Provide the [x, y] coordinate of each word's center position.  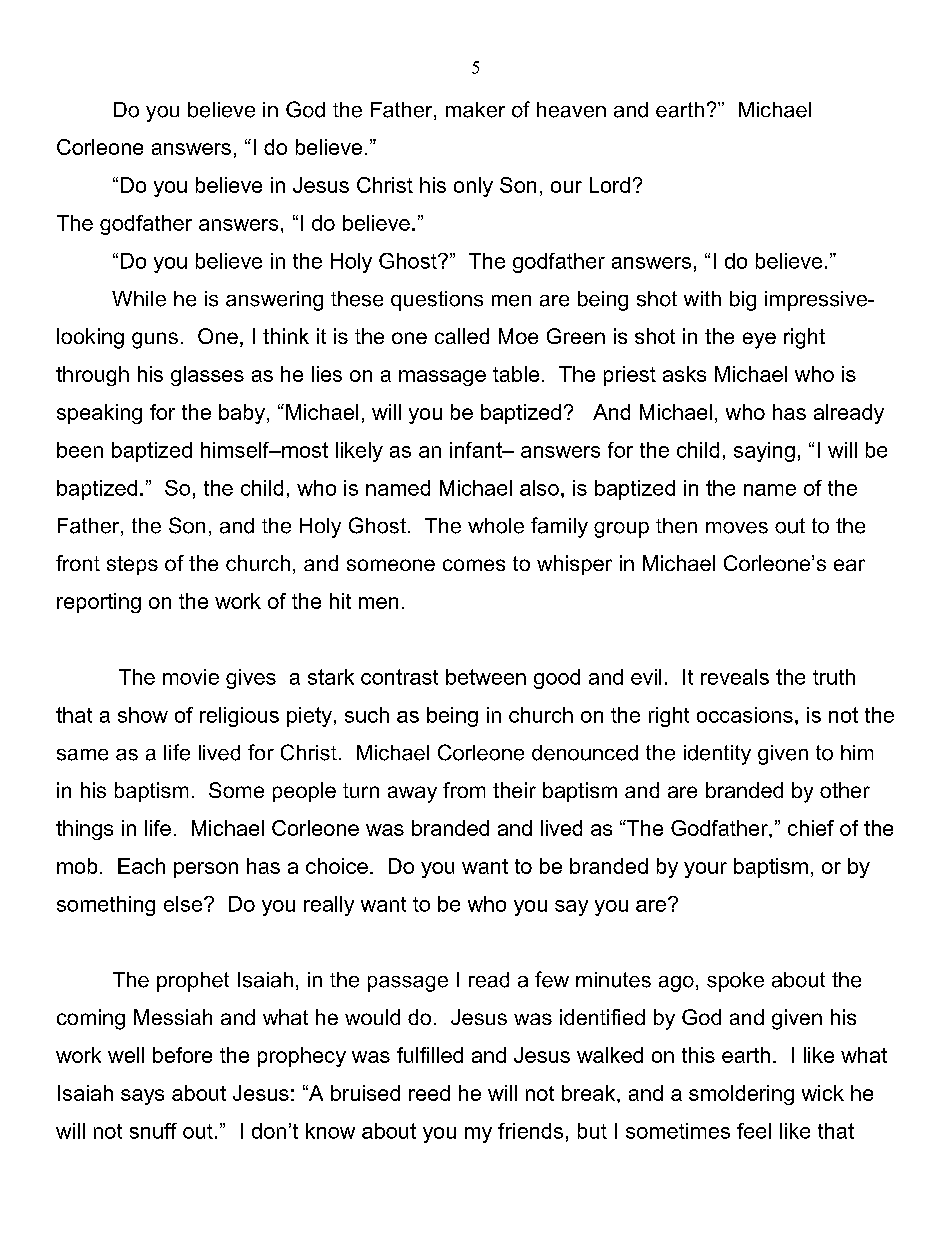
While [139, 299]
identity [717, 755]
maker [475, 110]
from [464, 790]
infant [477, 450]
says [142, 1097]
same [82, 755]
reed [429, 1093]
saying [764, 452]
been [80, 450]
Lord [610, 185]
